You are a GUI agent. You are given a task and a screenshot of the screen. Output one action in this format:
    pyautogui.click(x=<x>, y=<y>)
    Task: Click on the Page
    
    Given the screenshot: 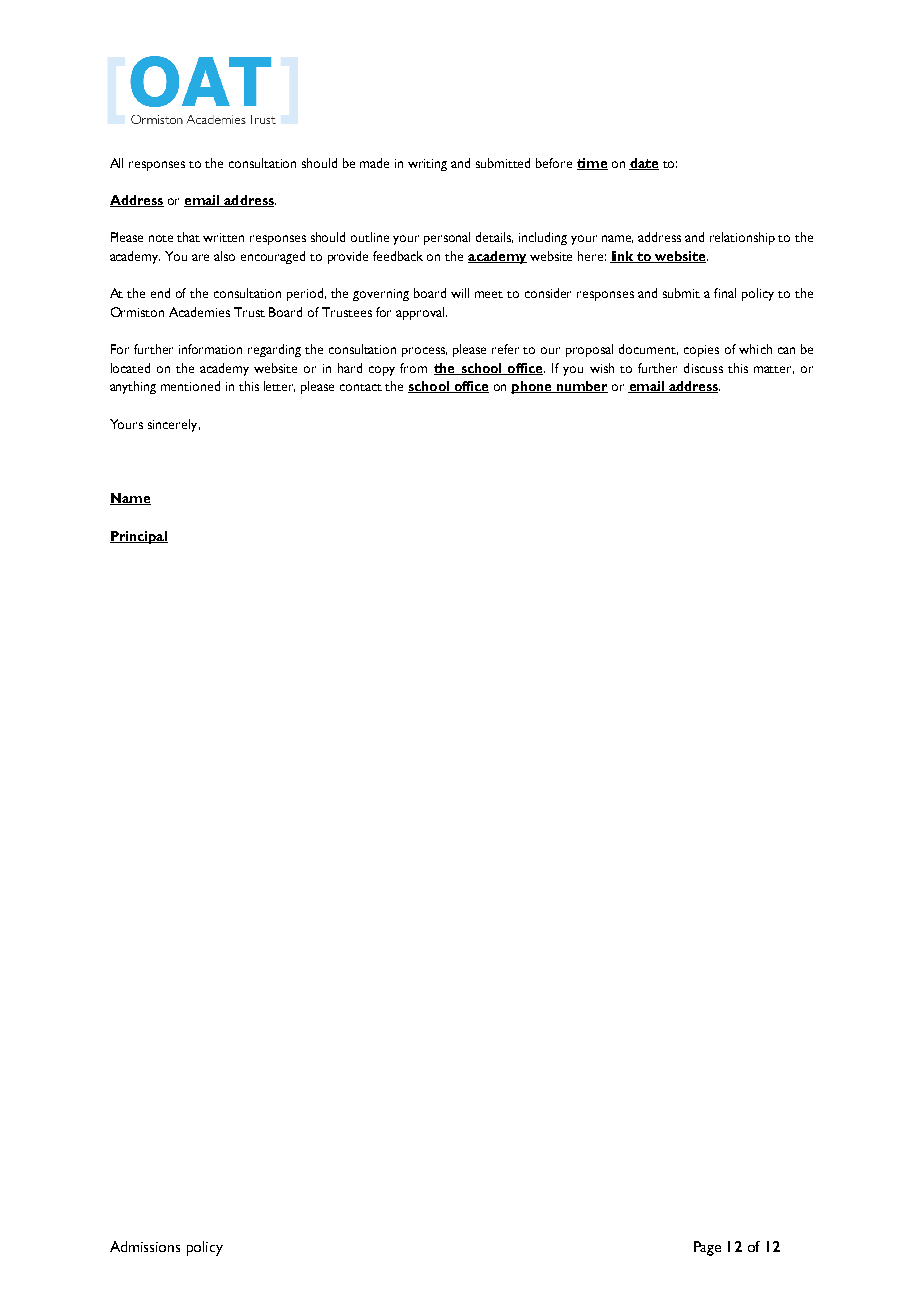 What is the action you would take?
    pyautogui.click(x=707, y=1248)
